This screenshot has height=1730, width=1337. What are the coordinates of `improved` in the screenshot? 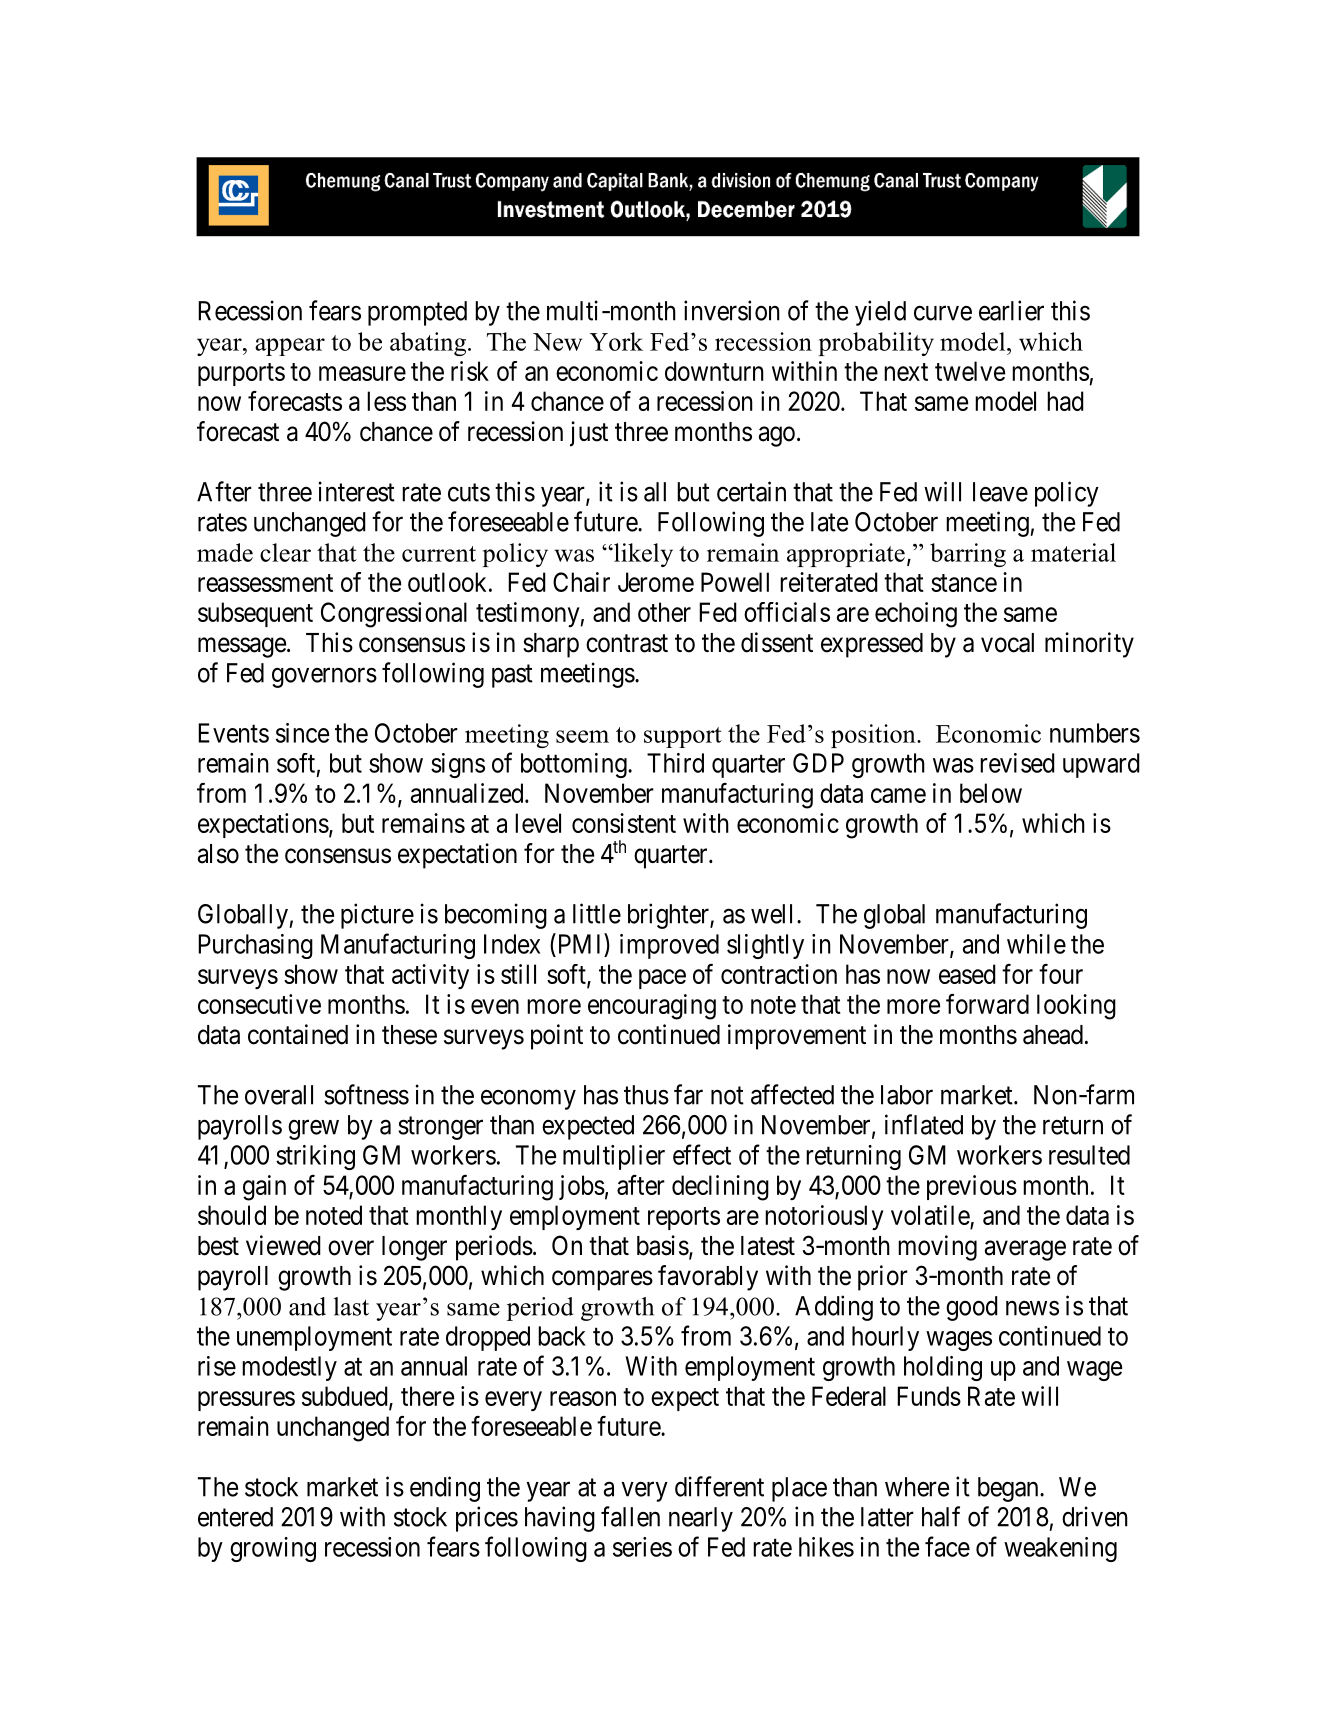 It's located at (669, 946).
